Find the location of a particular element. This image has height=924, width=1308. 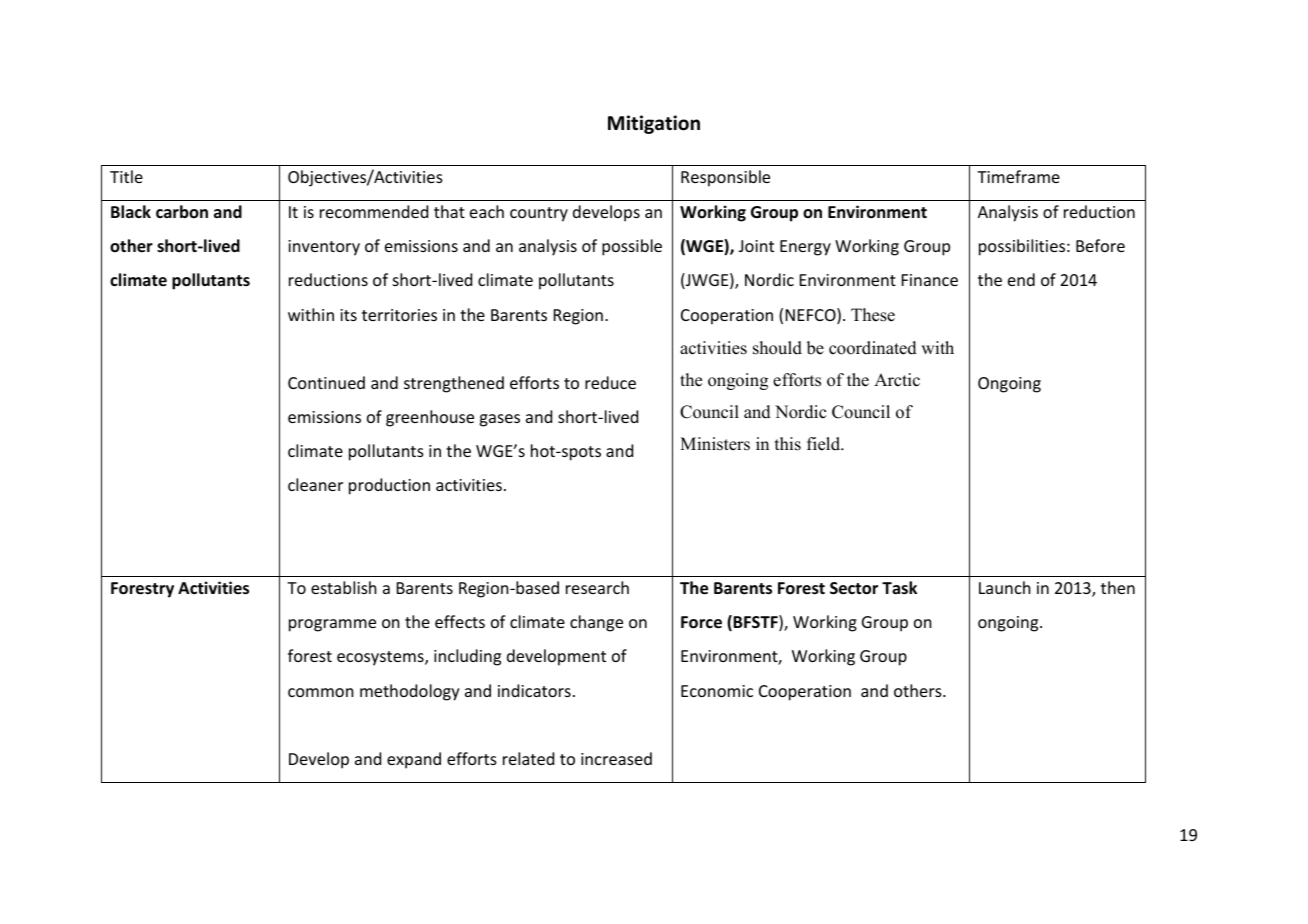

Finance is located at coordinates (930, 280).
